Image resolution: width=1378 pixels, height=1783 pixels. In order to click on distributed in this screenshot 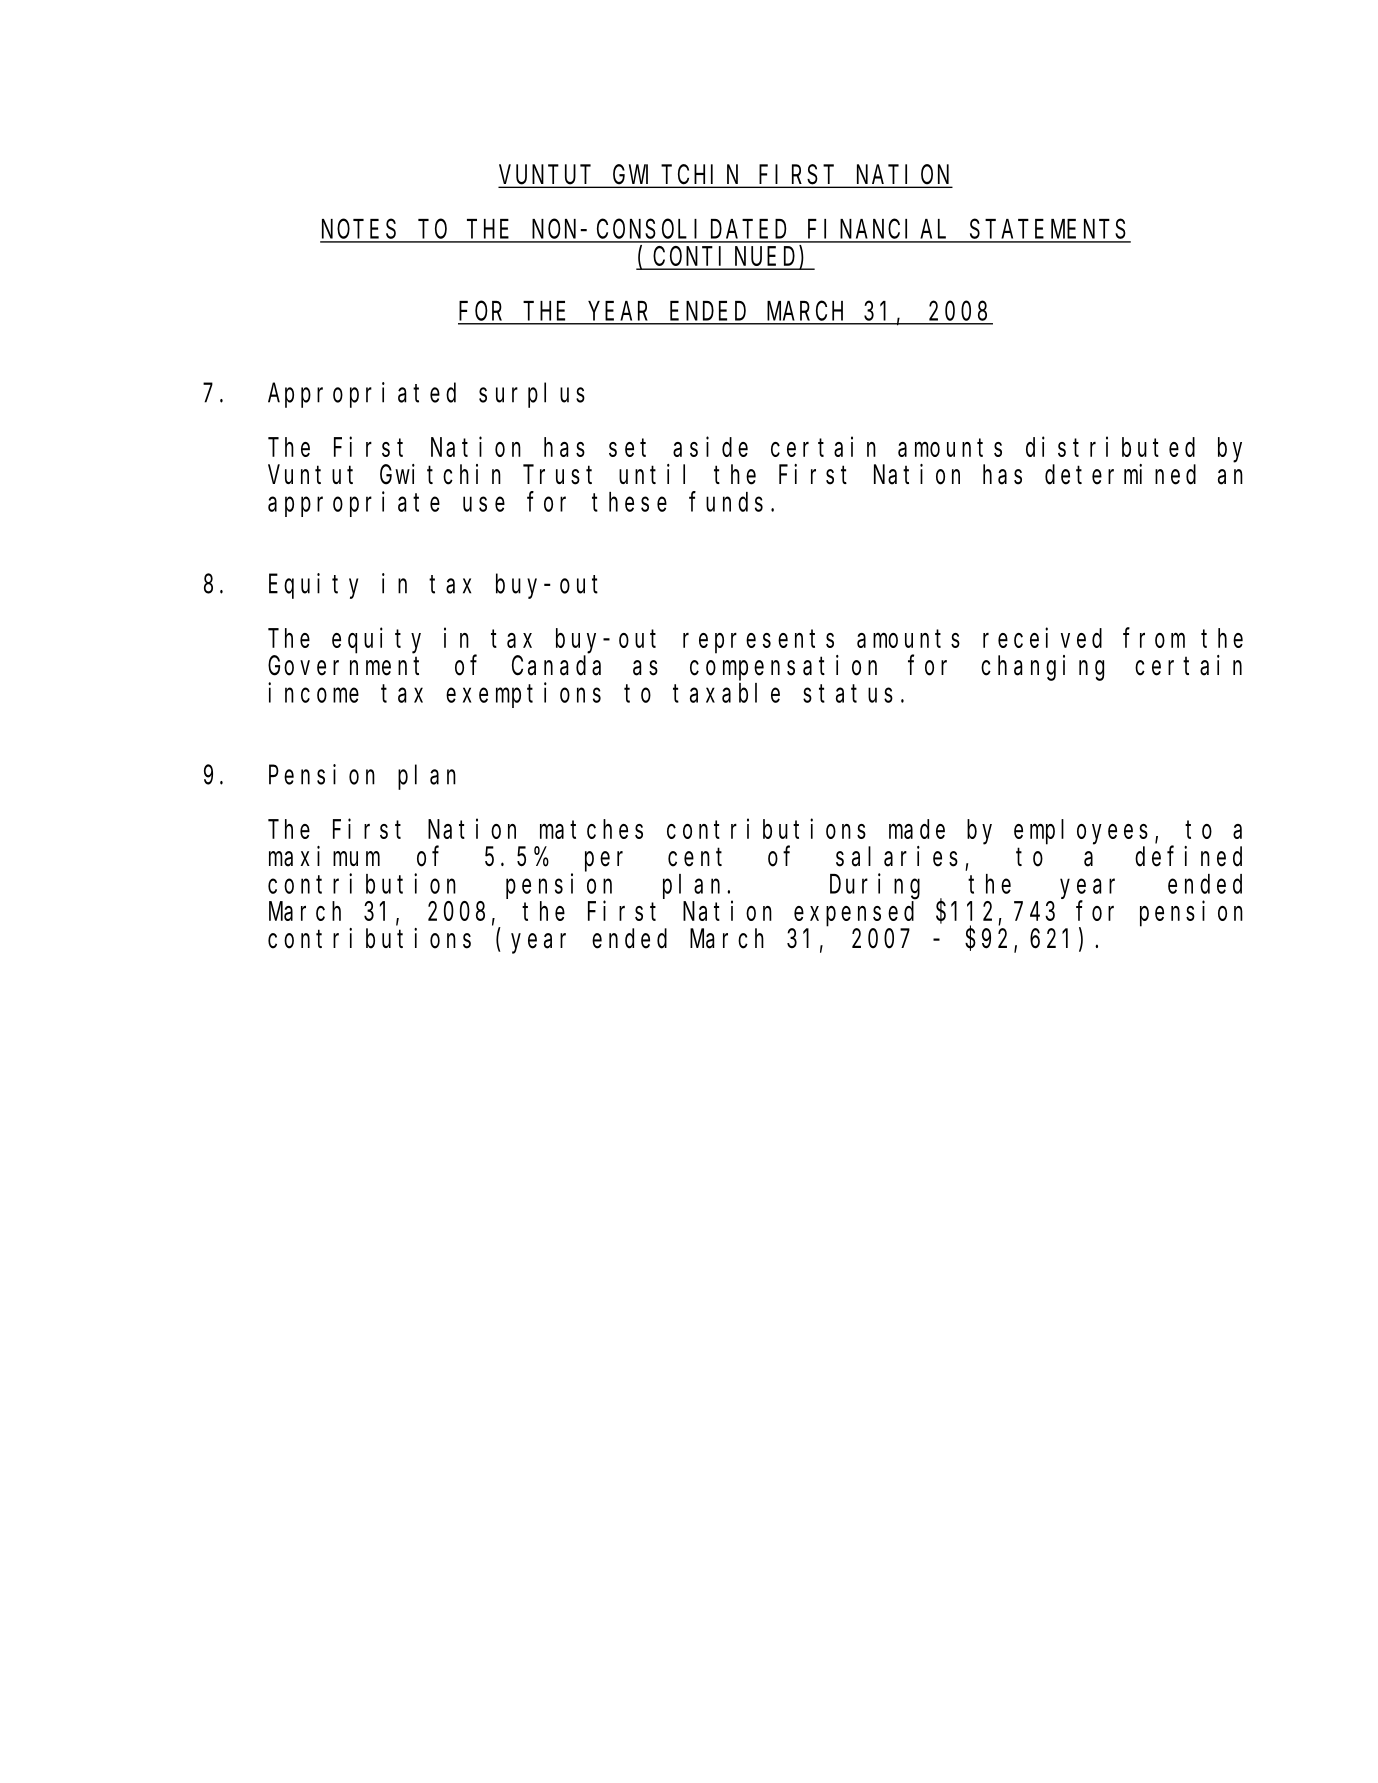, I will do `click(1110, 447)`.
